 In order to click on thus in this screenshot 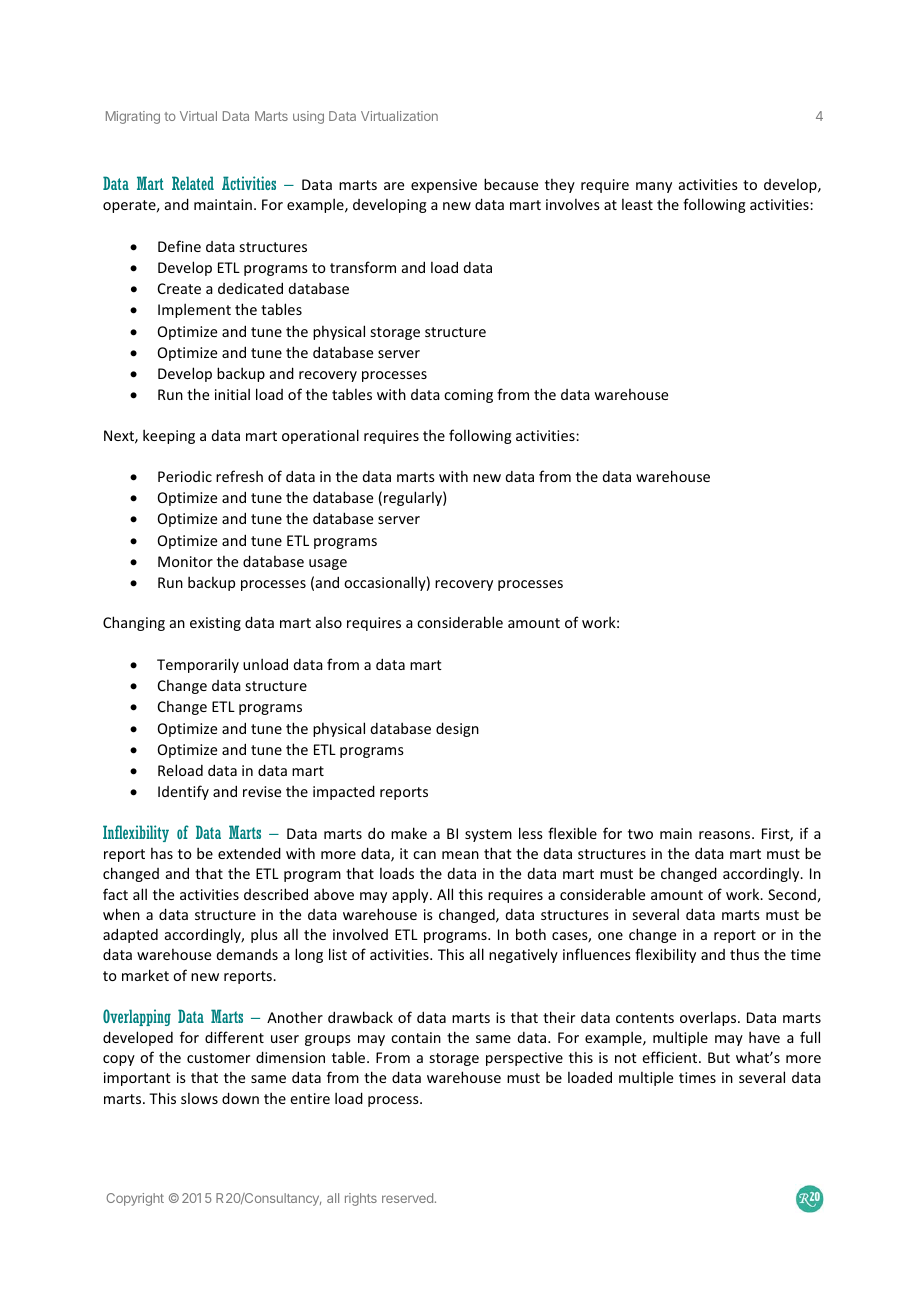, I will do `click(744, 954)`.
